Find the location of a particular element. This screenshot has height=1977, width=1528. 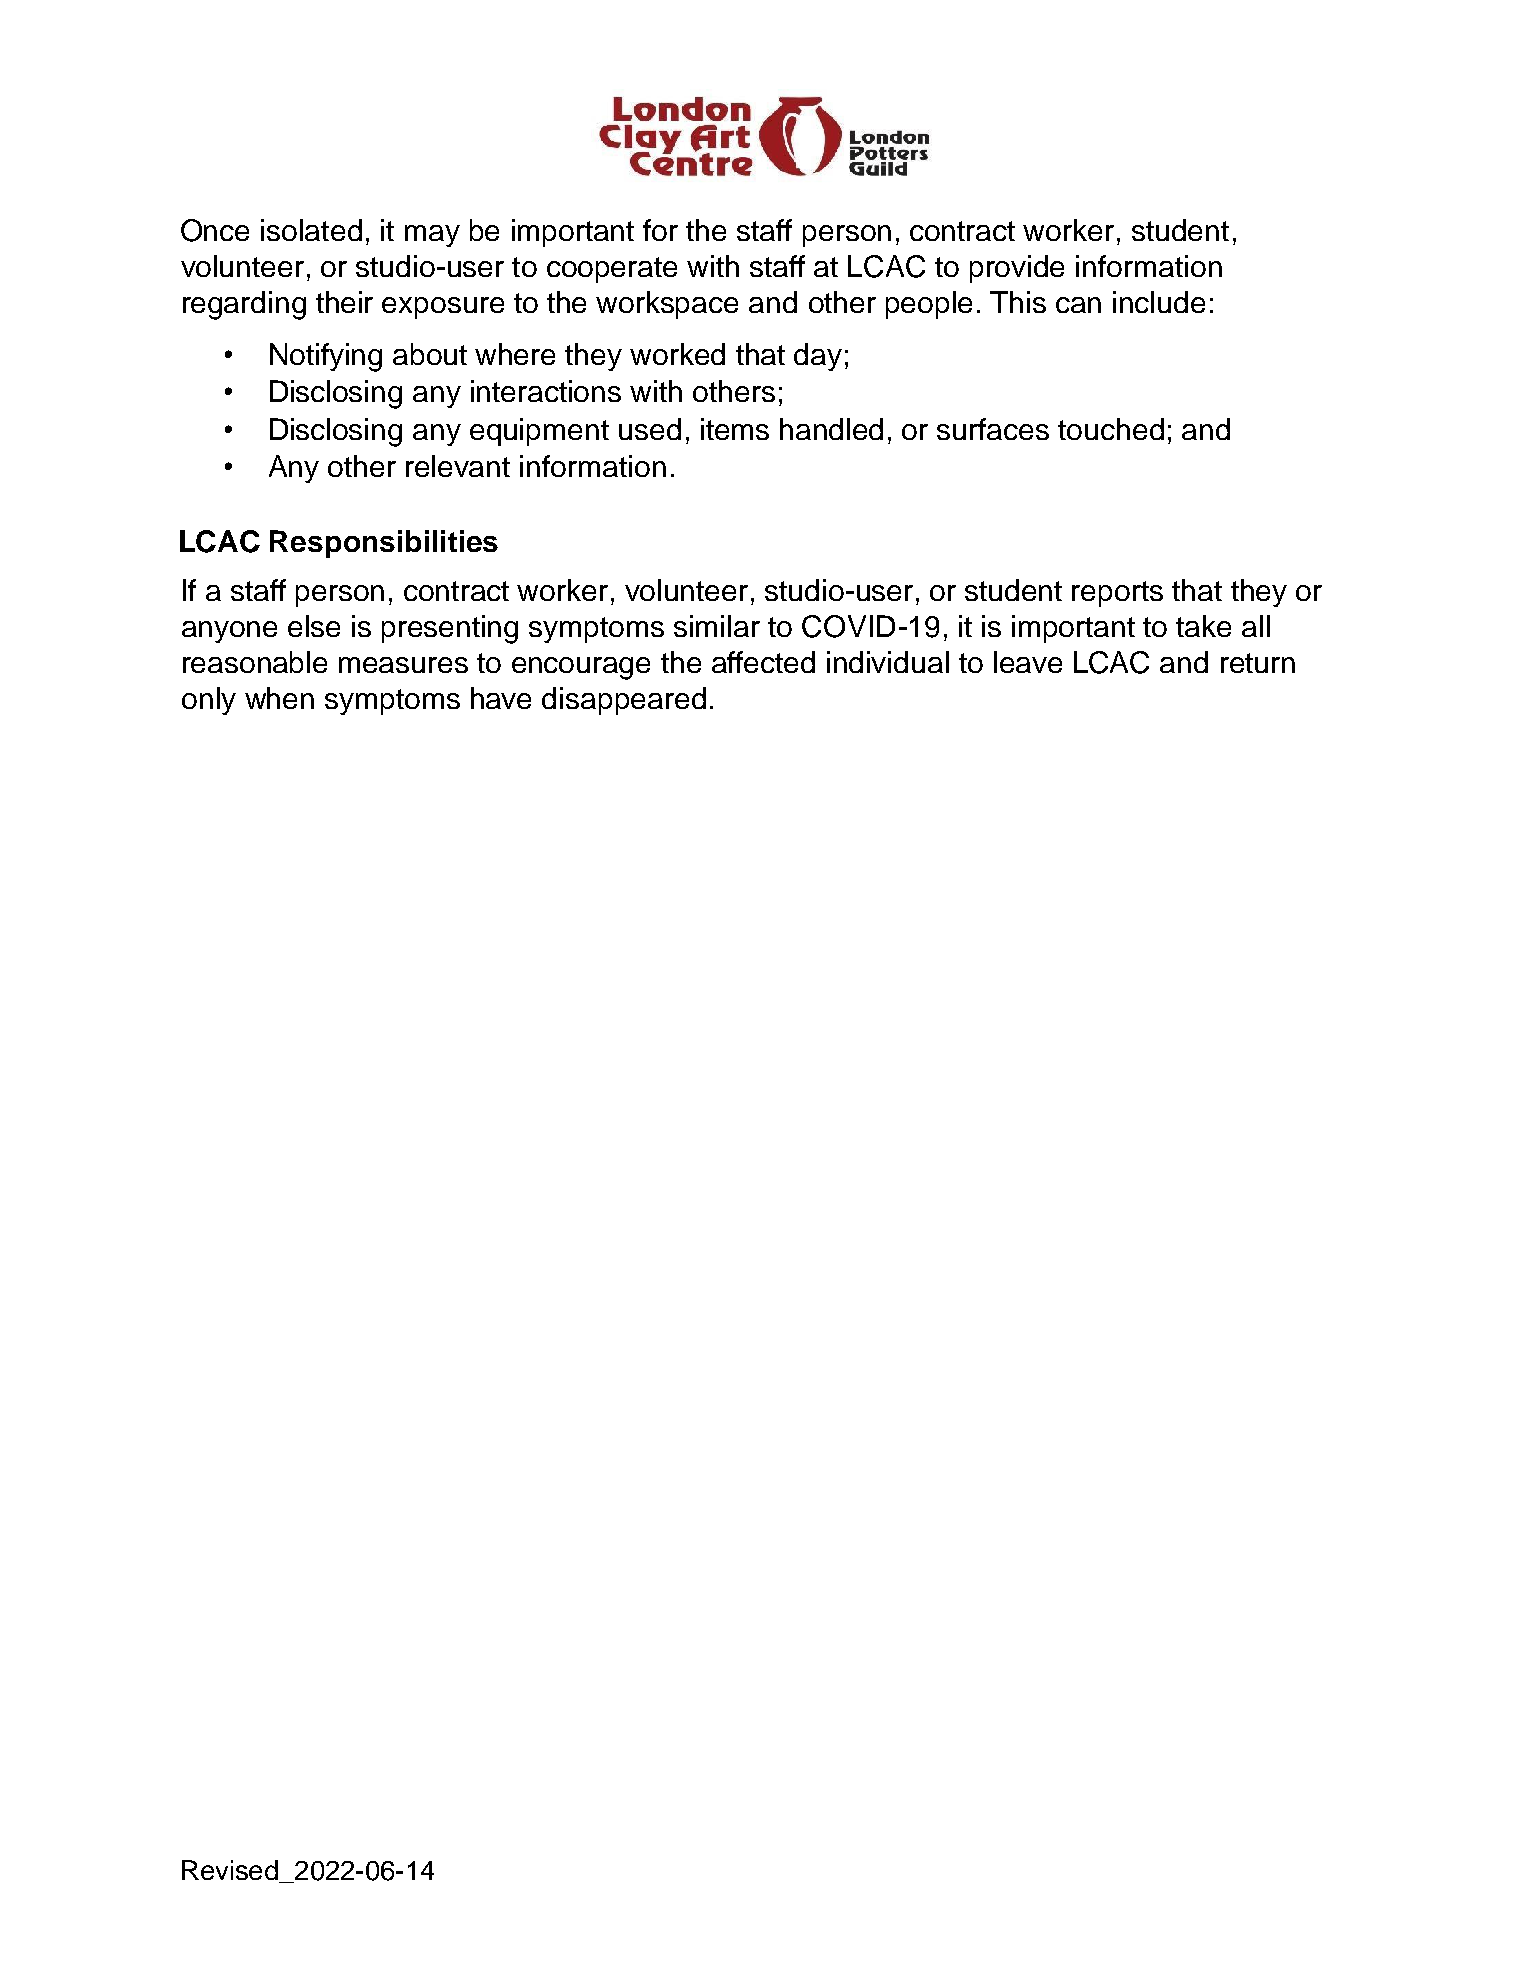

worked is located at coordinates (677, 354).
